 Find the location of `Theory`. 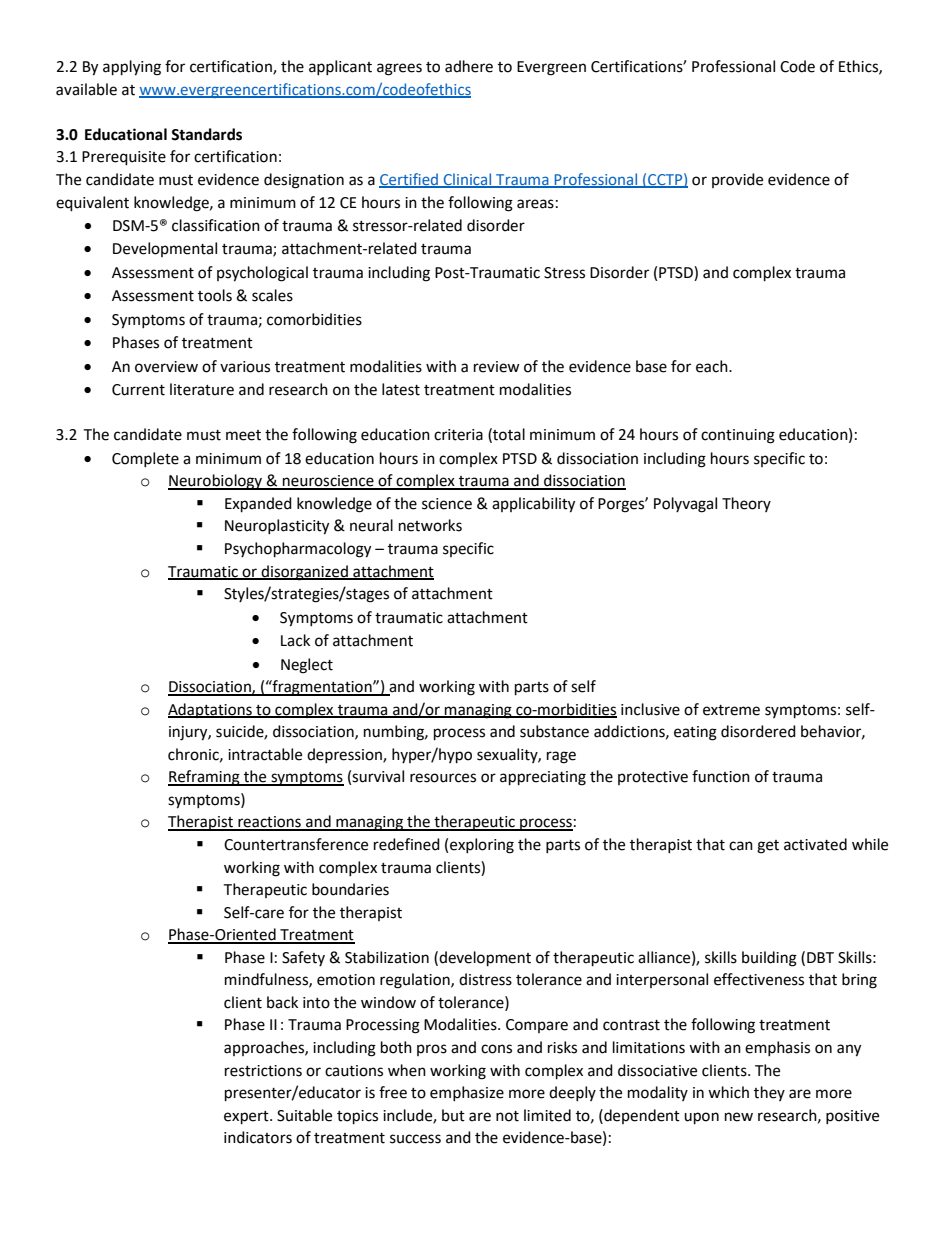

Theory is located at coordinates (746, 504).
